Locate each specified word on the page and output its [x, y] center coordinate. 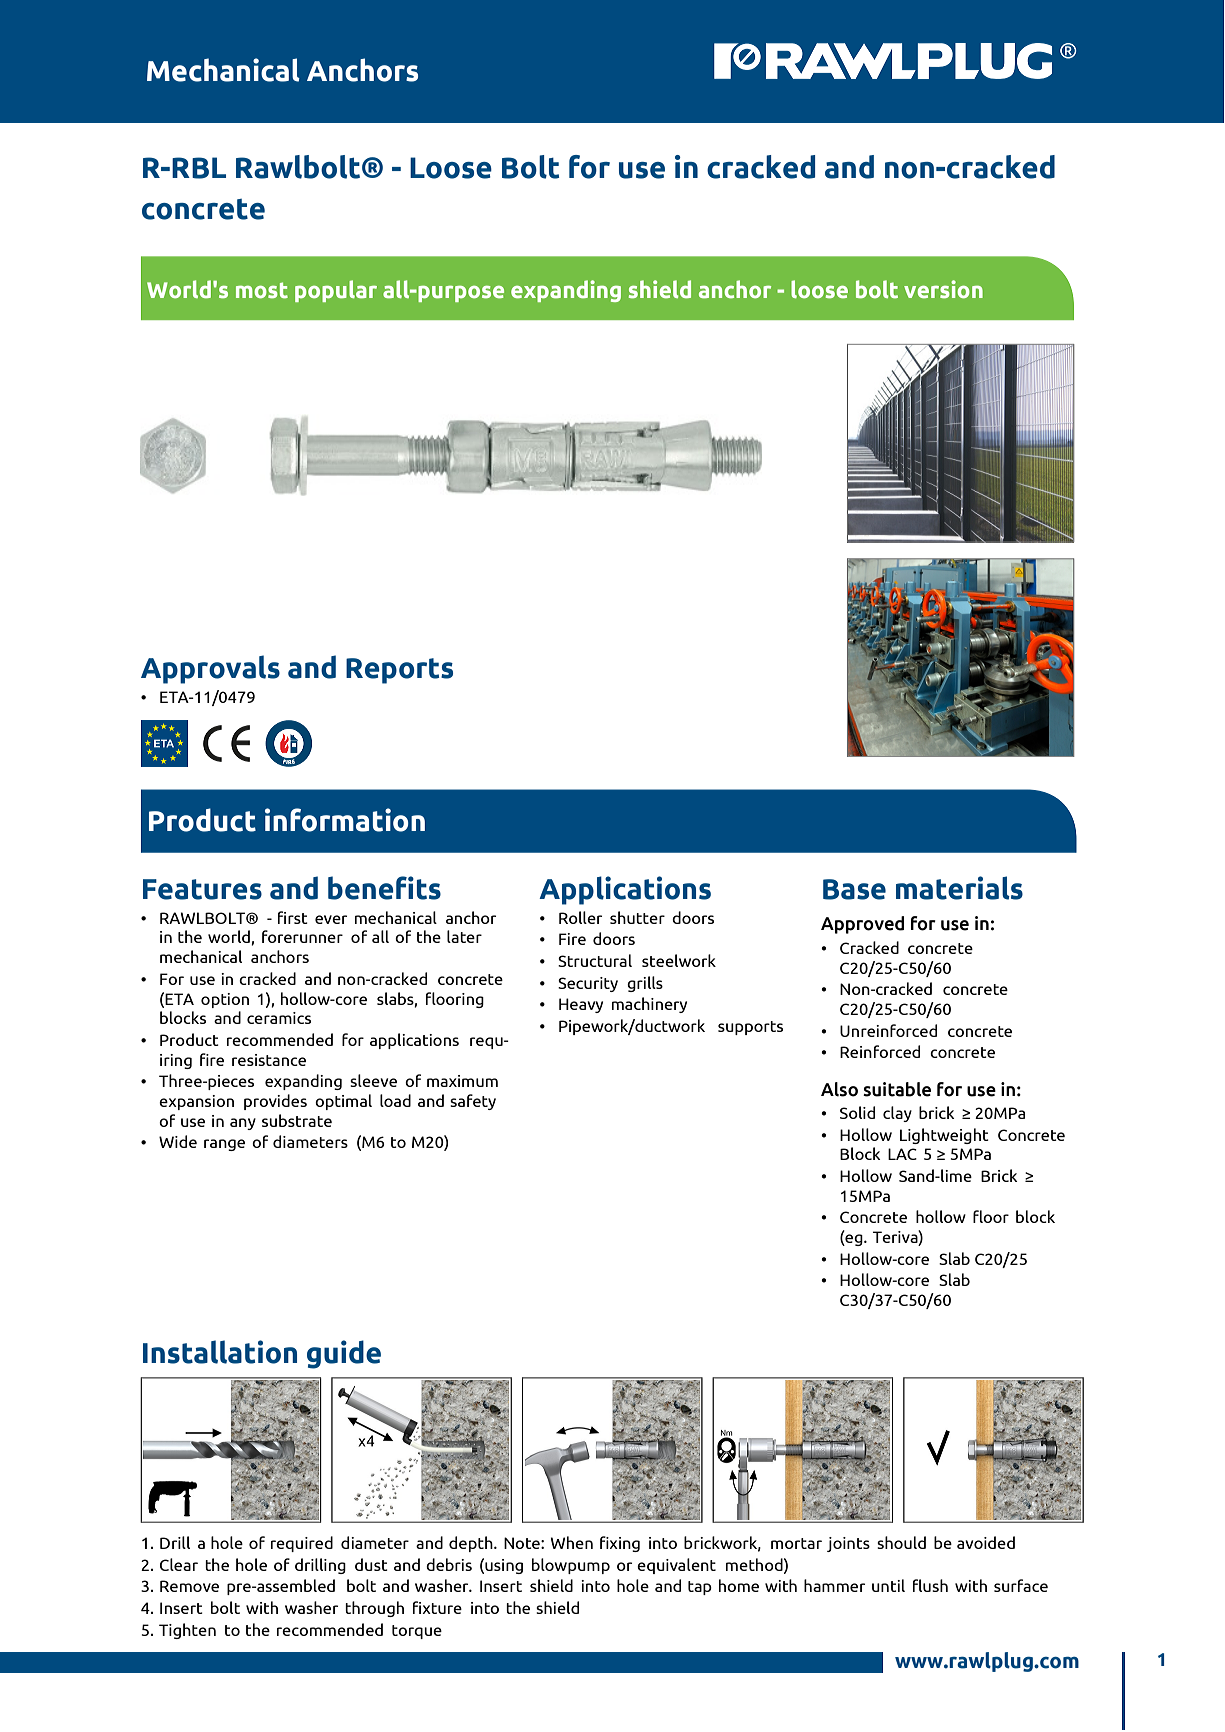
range [224, 1145]
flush [930, 1585]
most [262, 290]
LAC [902, 1154]
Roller [580, 917]
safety [473, 1102]
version [943, 289]
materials [959, 888]
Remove [189, 1586]
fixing [620, 1544]
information [345, 820]
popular [336, 291]
